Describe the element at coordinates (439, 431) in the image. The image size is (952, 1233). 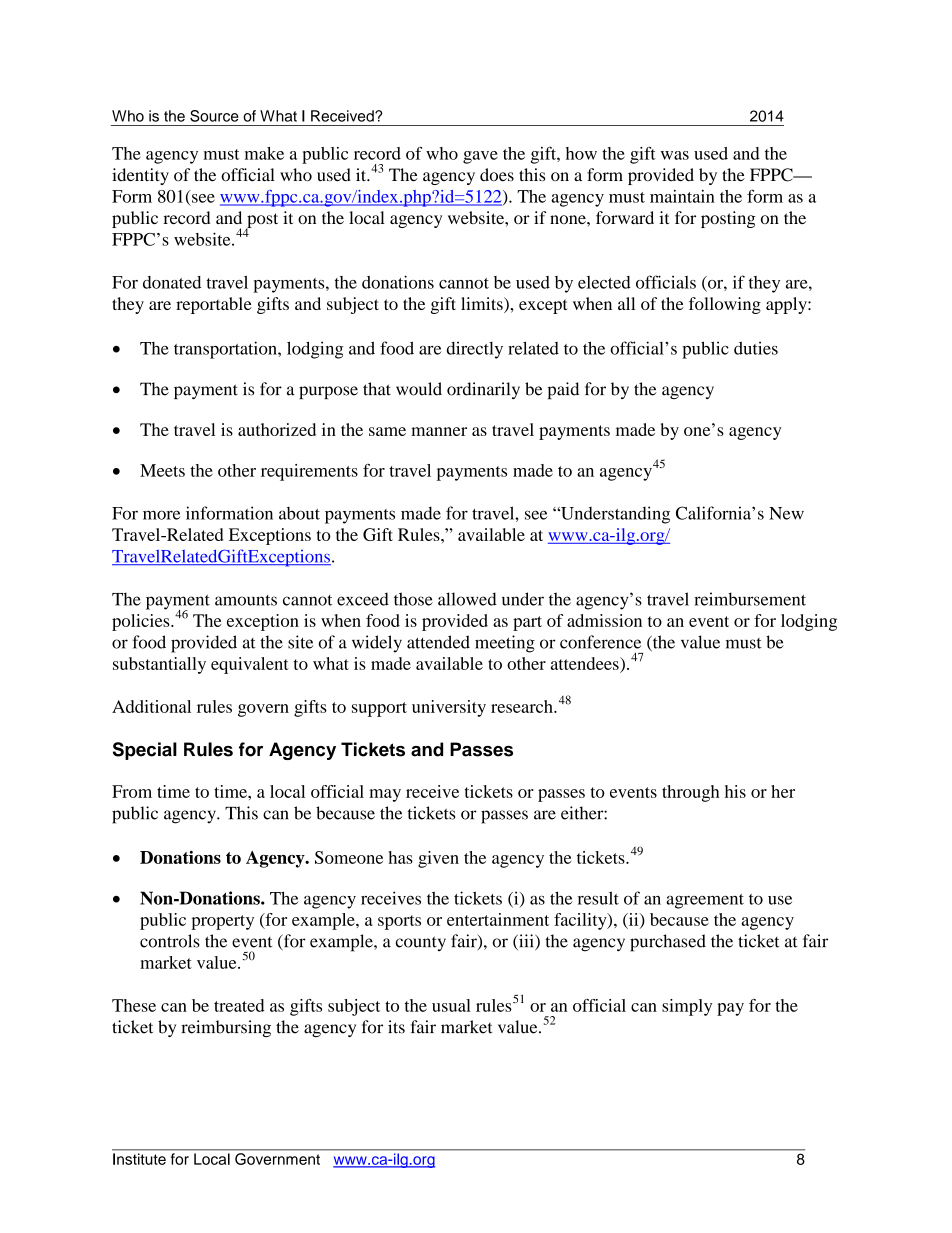
I see `manner` at that location.
